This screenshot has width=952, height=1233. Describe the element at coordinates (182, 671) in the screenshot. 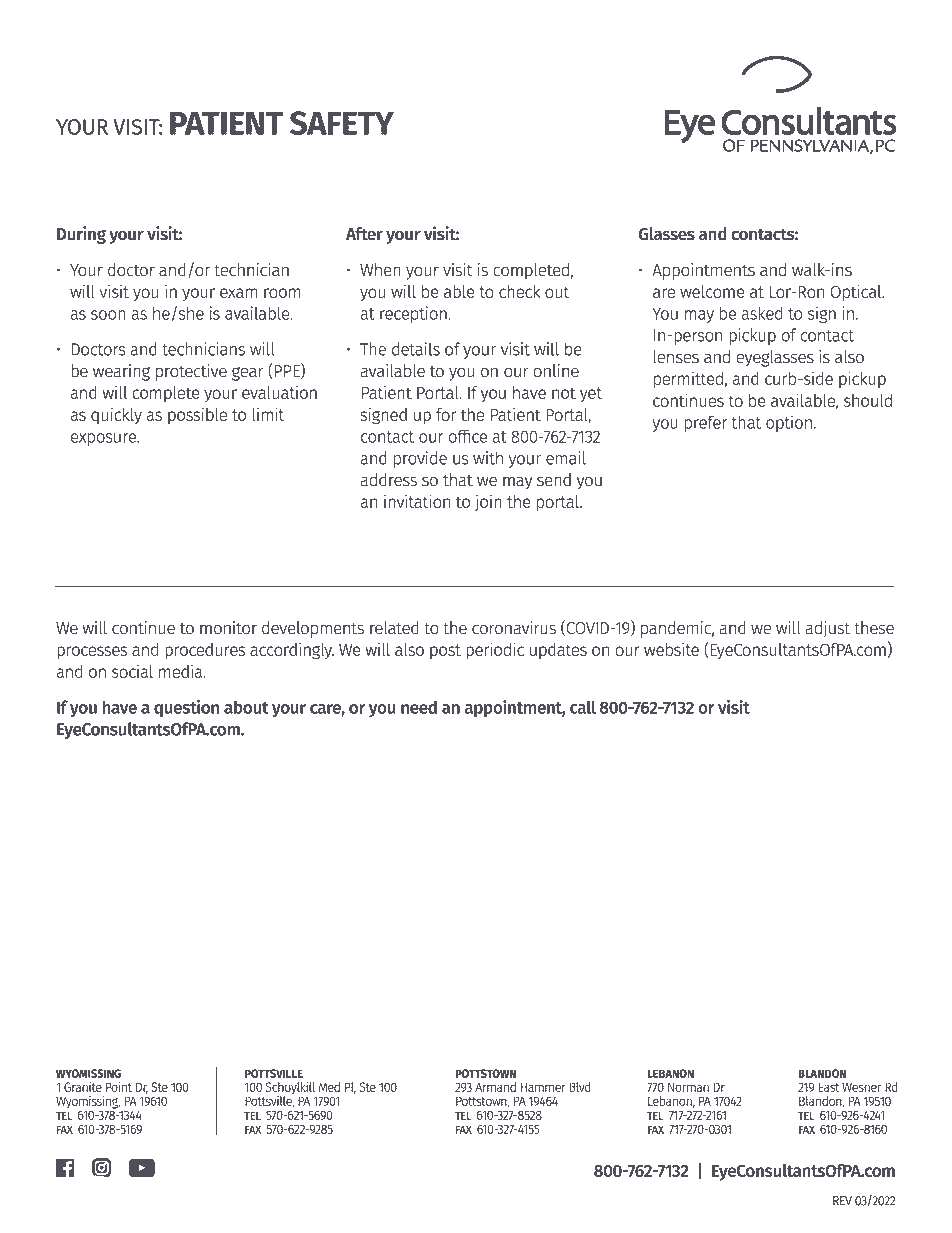

I see `media` at that location.
